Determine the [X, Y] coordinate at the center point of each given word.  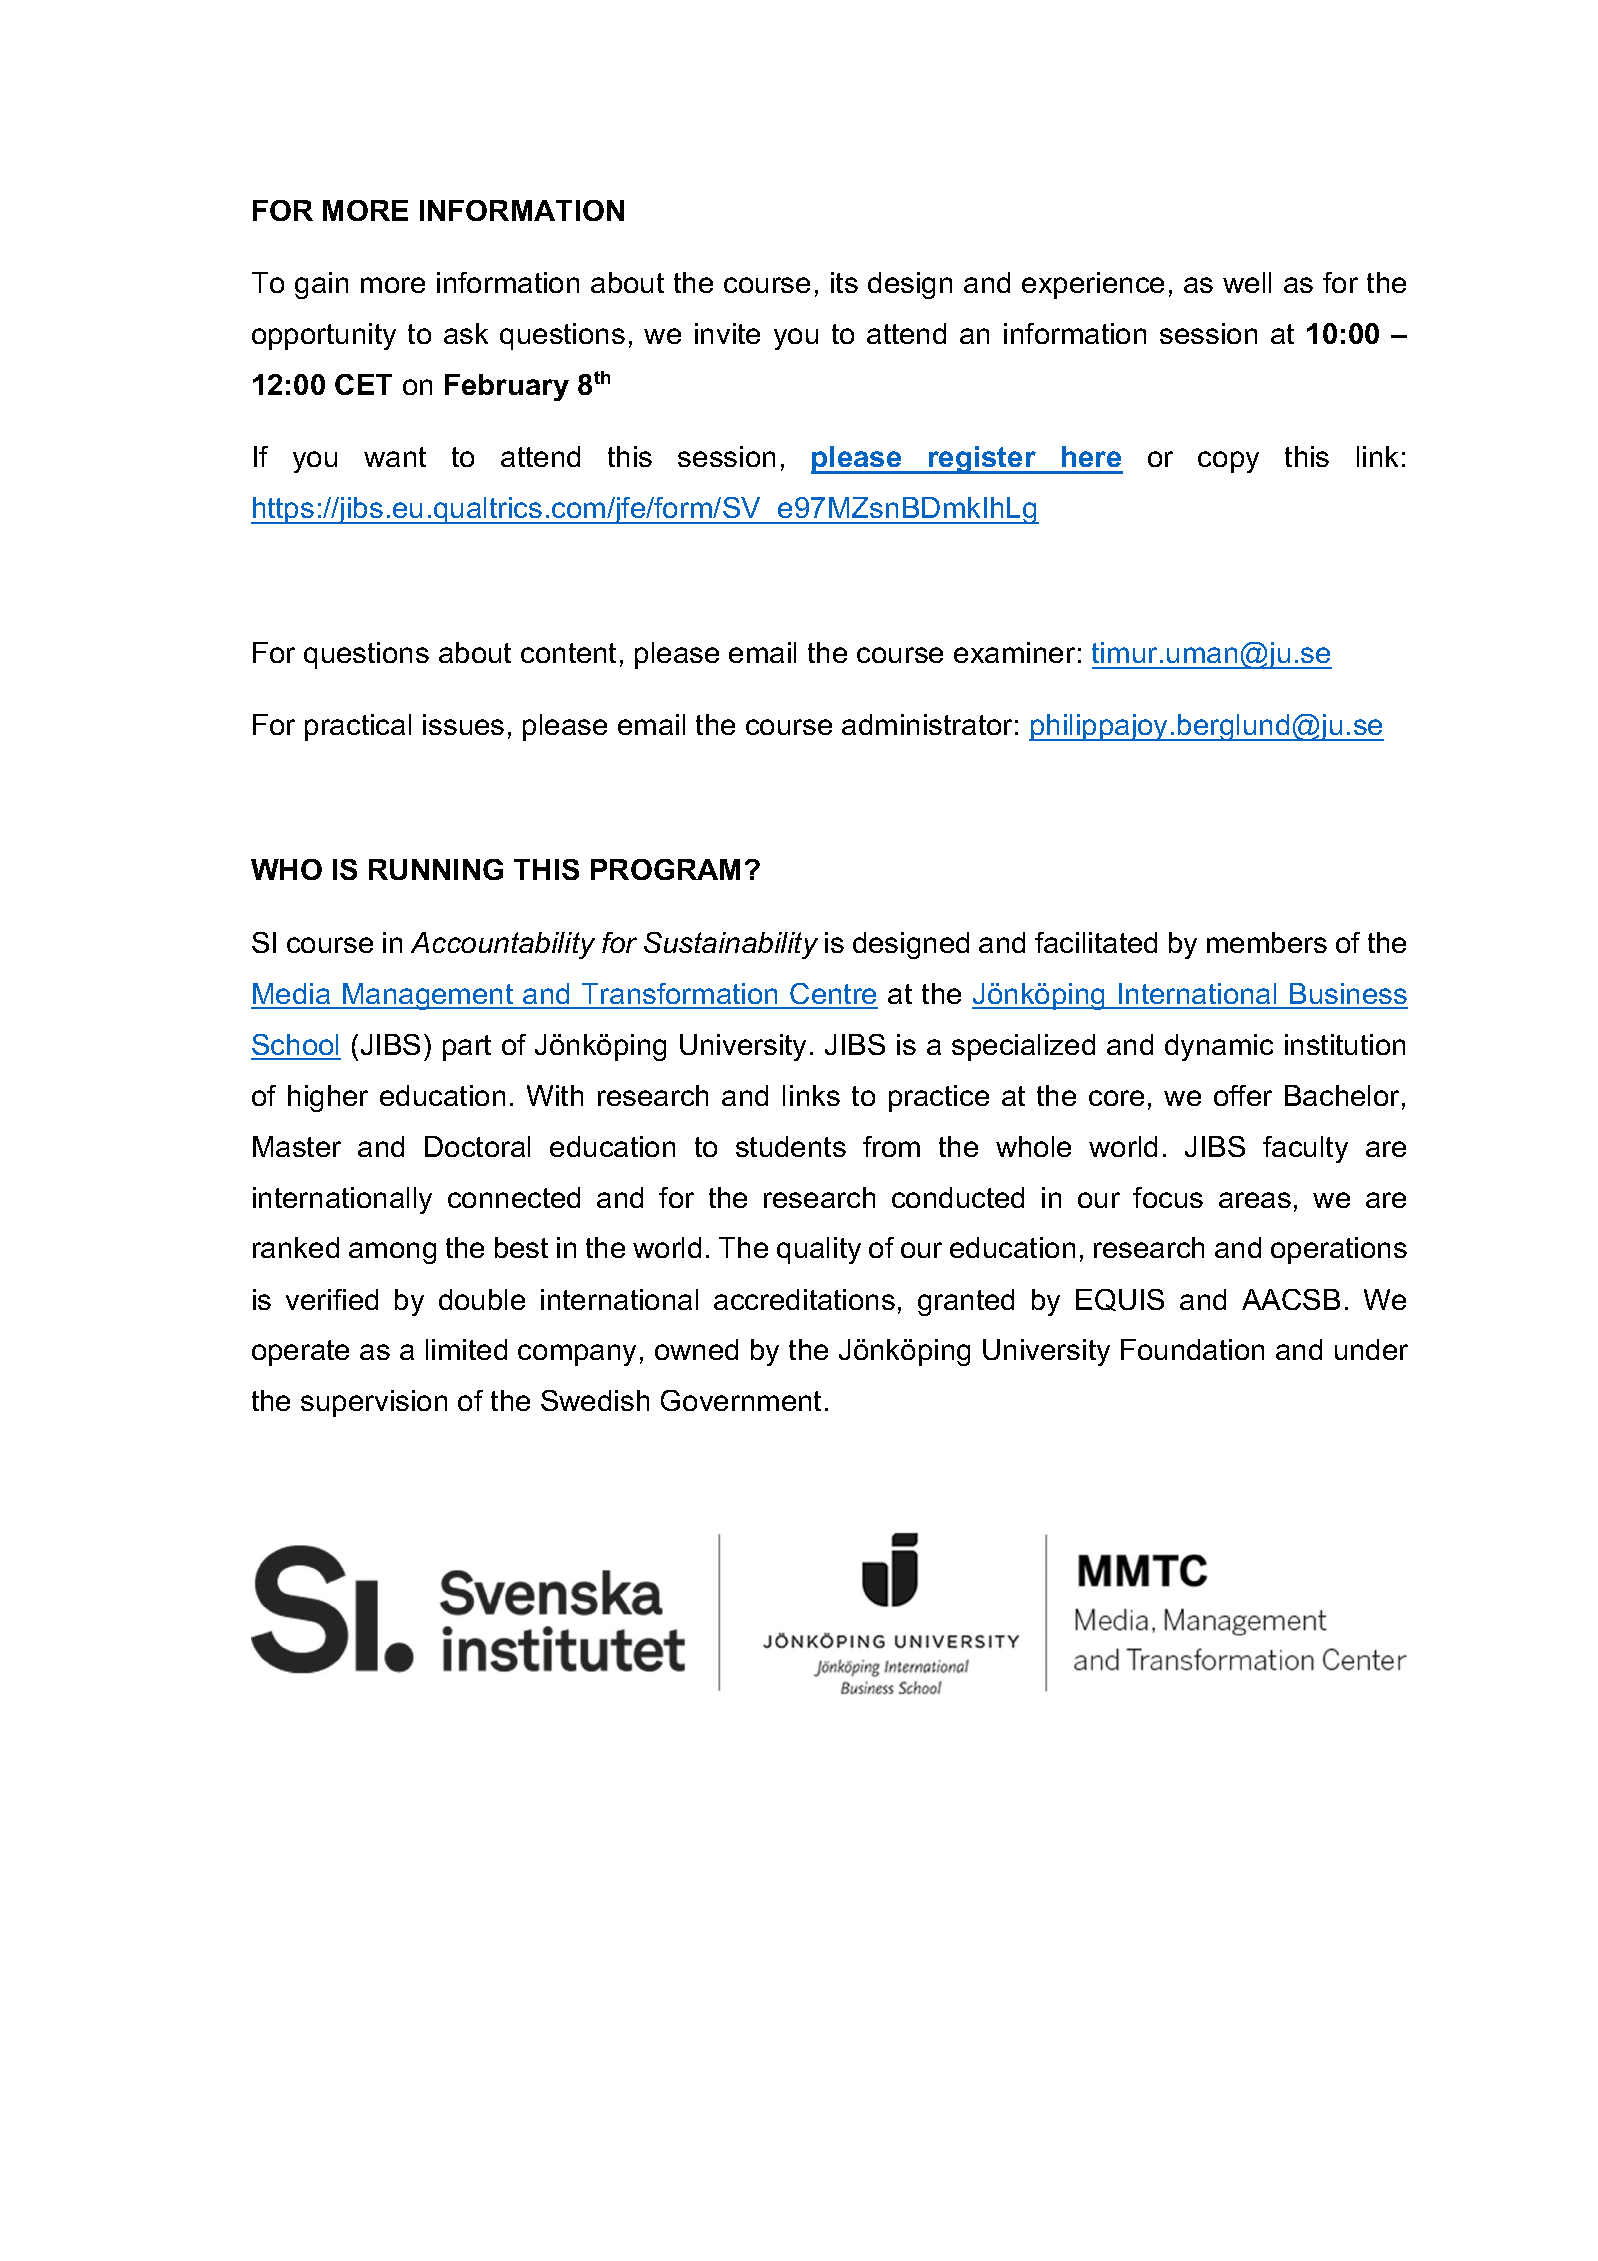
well [1247, 282]
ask [466, 333]
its [844, 282]
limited [466, 1349]
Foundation [1192, 1349]
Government [741, 1400]
